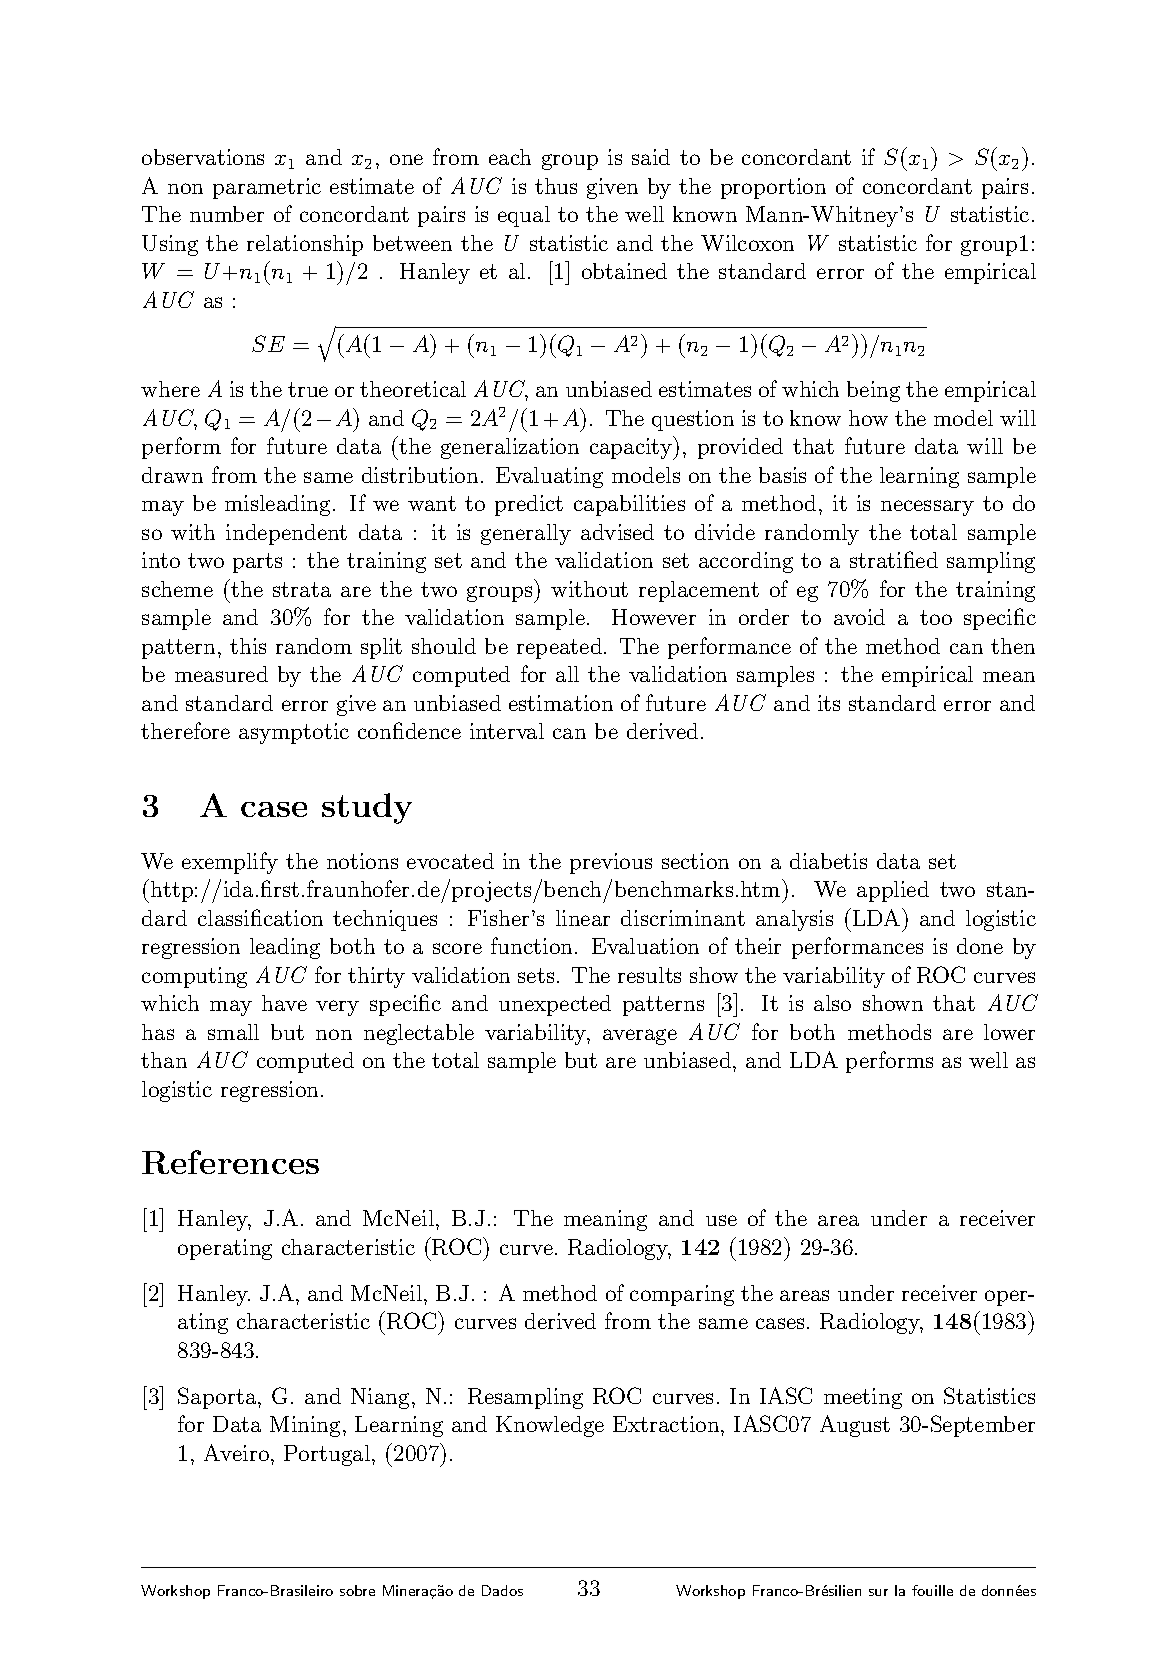 The height and width of the document is (1661, 1174). What do you see at coordinates (721, 1220) in the document?
I see `use` at bounding box center [721, 1220].
